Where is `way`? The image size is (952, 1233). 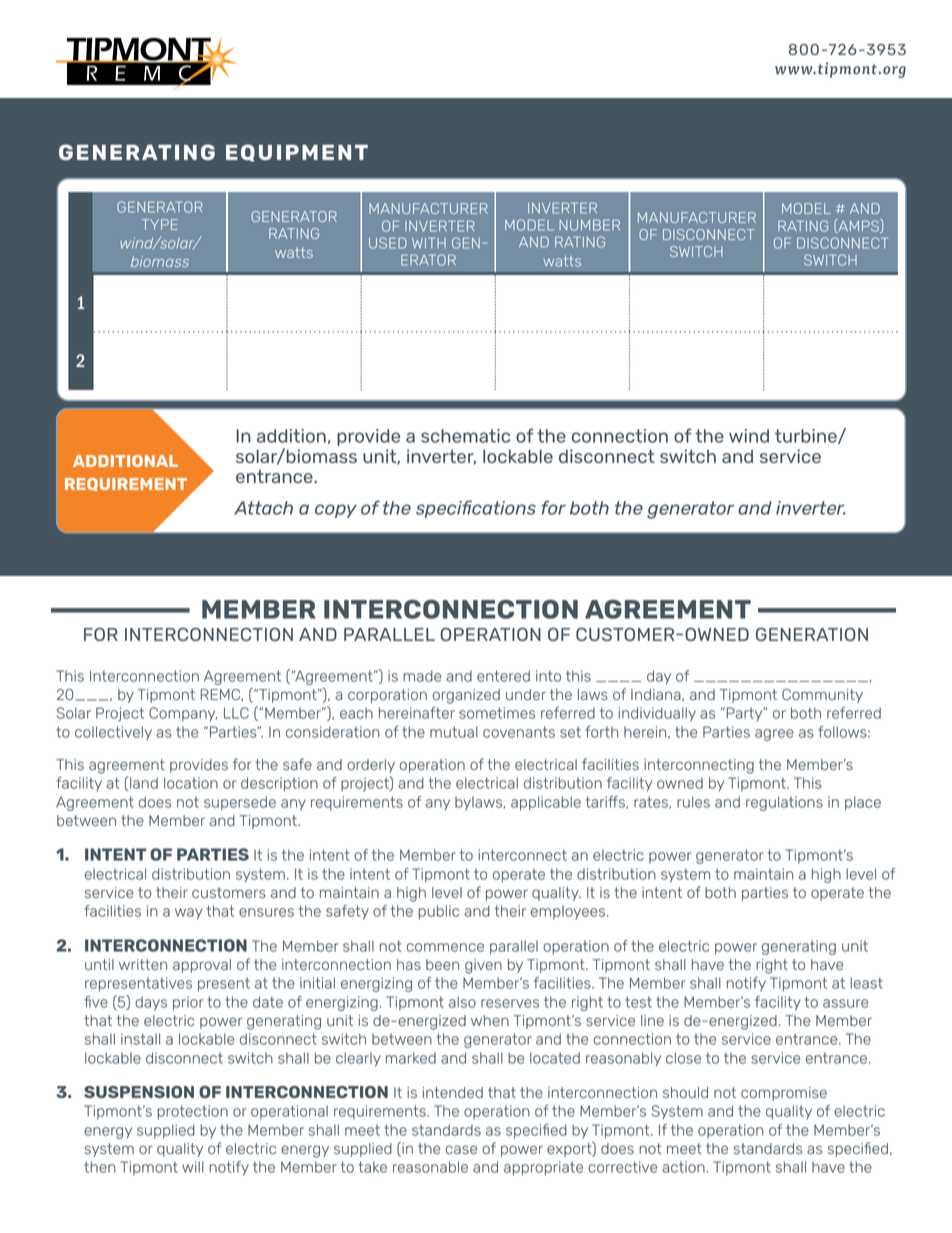 way is located at coordinates (188, 914).
